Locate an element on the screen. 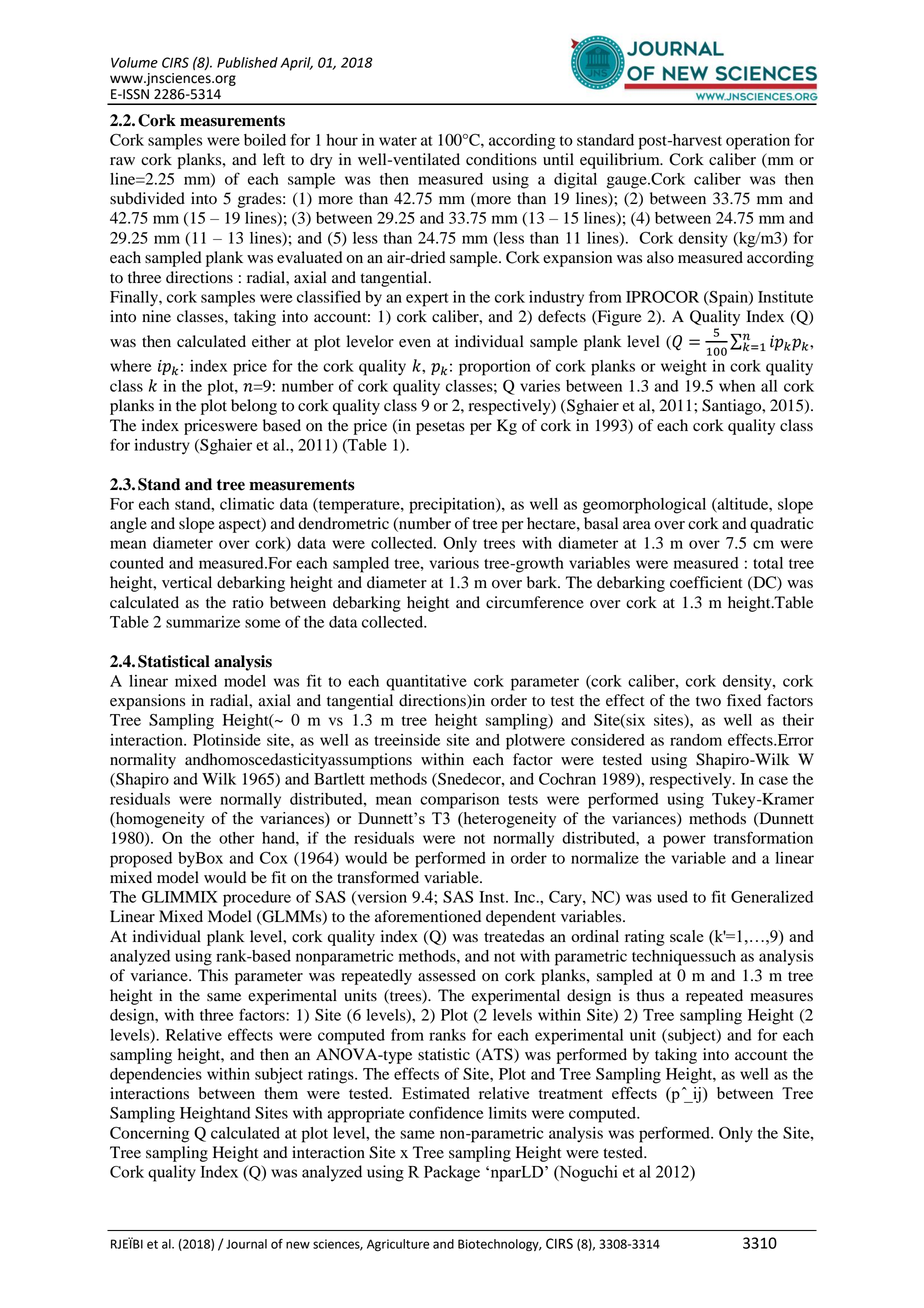 The width and height of the screenshot is (924, 1308). belong is located at coordinates (254, 407).
